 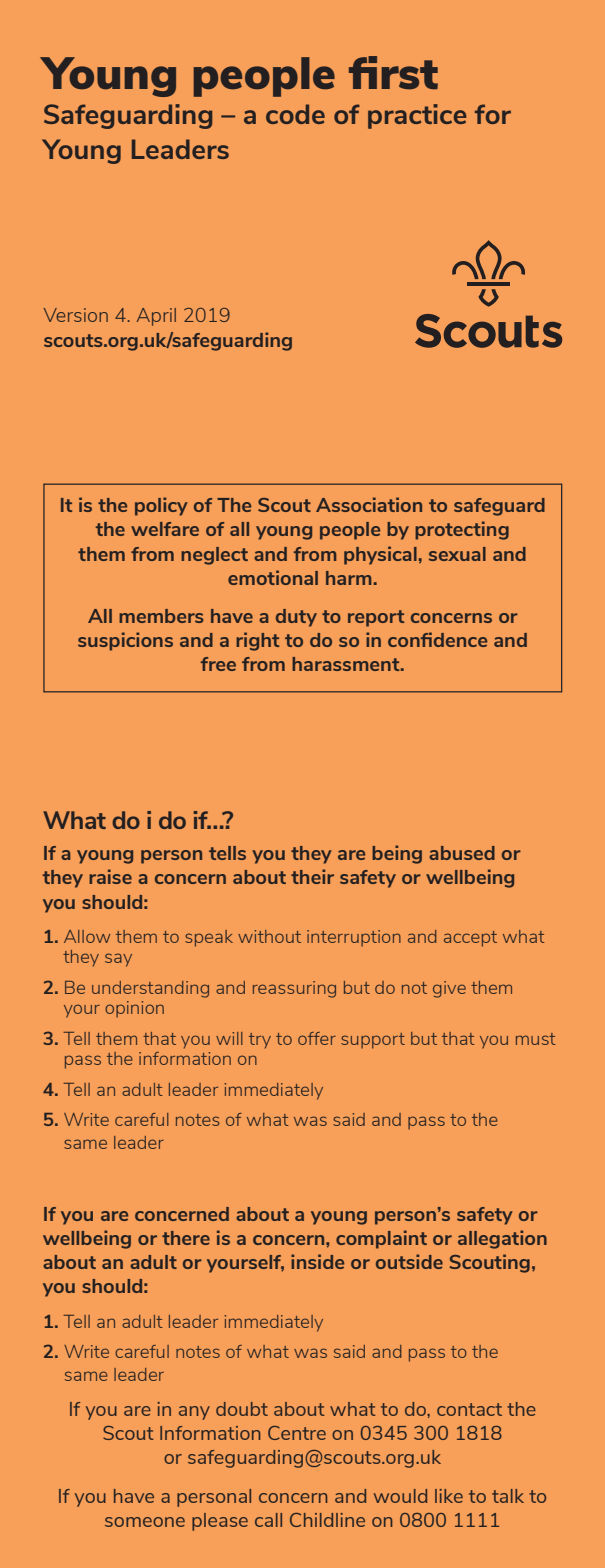 What do you see at coordinates (417, 116) in the screenshot?
I see `practice` at bounding box center [417, 116].
